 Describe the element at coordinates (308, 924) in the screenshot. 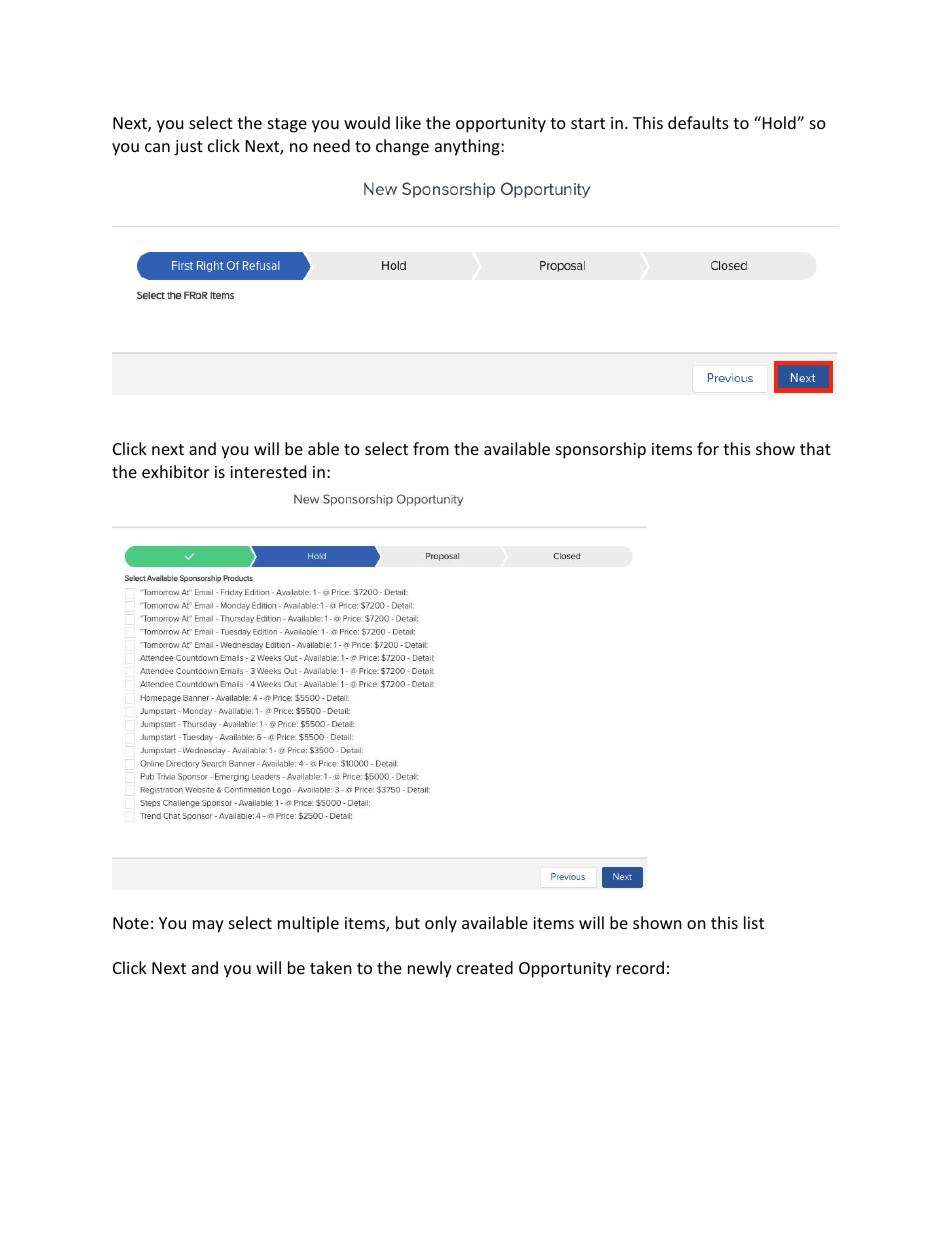

I see `multiple` at that location.
